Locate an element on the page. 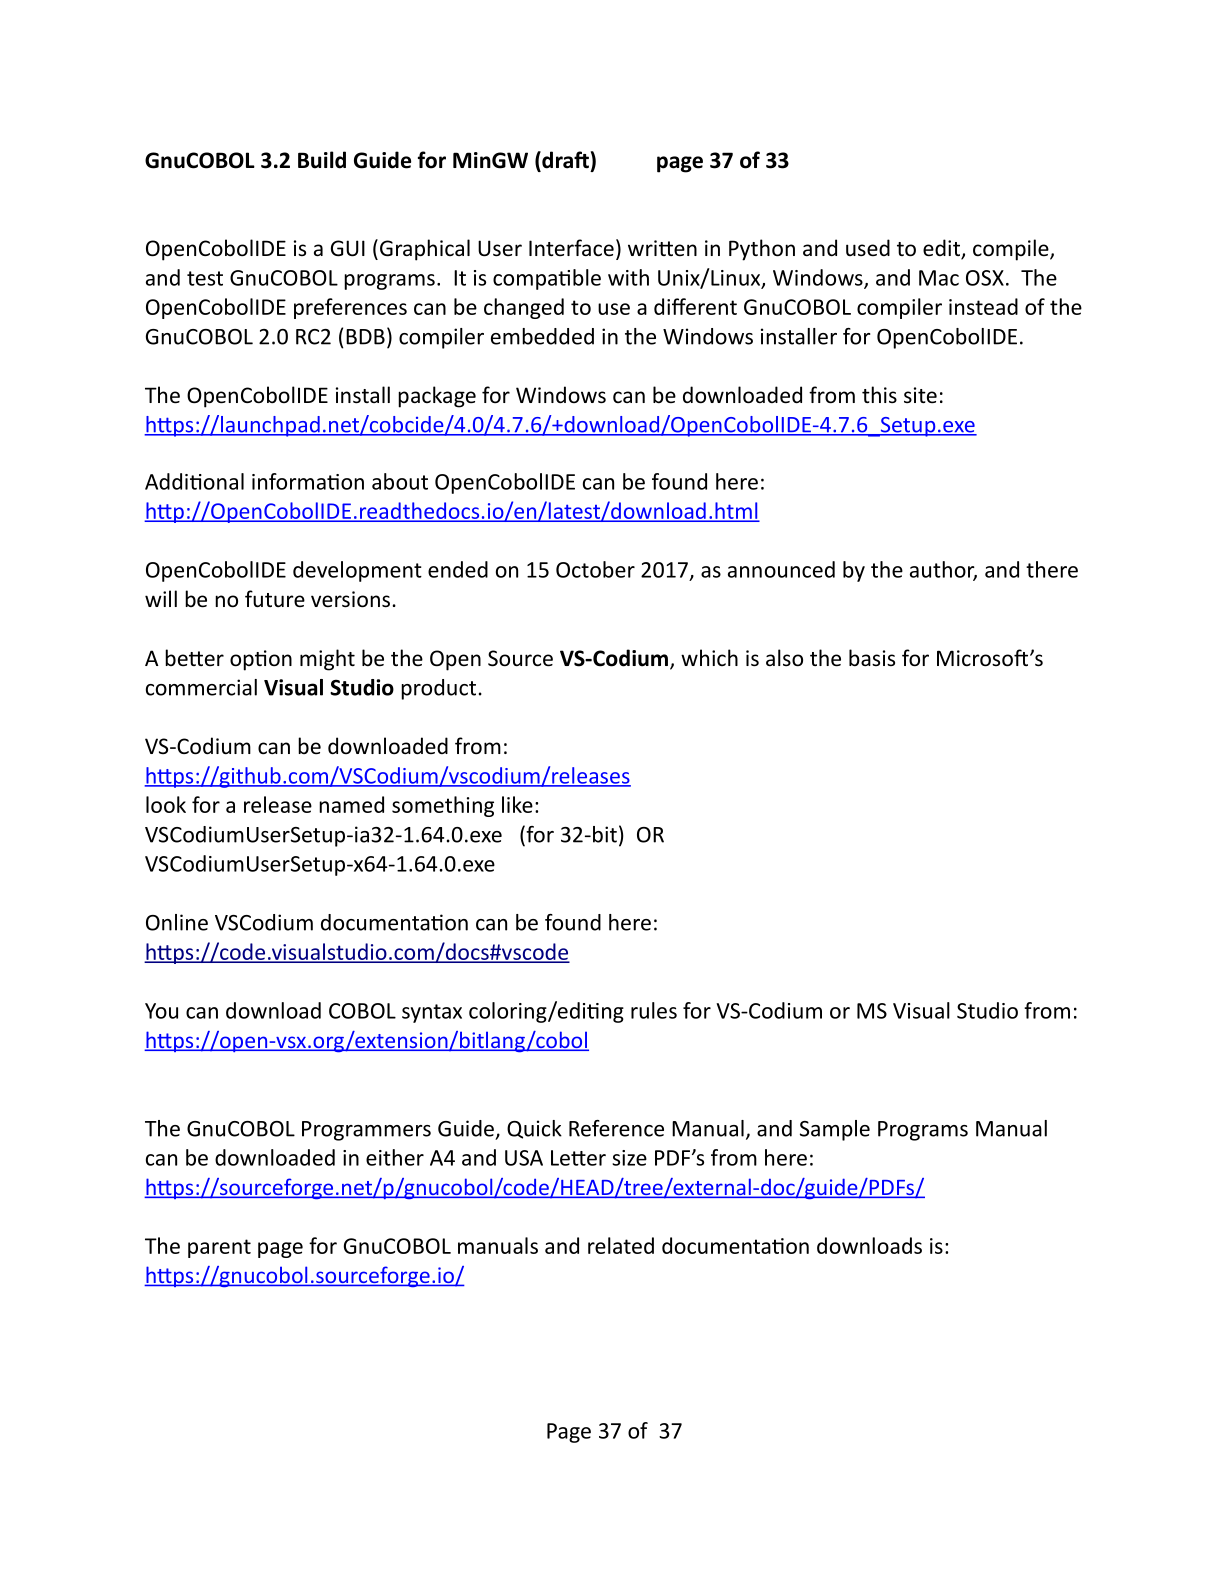 This image has height=1589, width=1228. Build is located at coordinates (322, 160).
